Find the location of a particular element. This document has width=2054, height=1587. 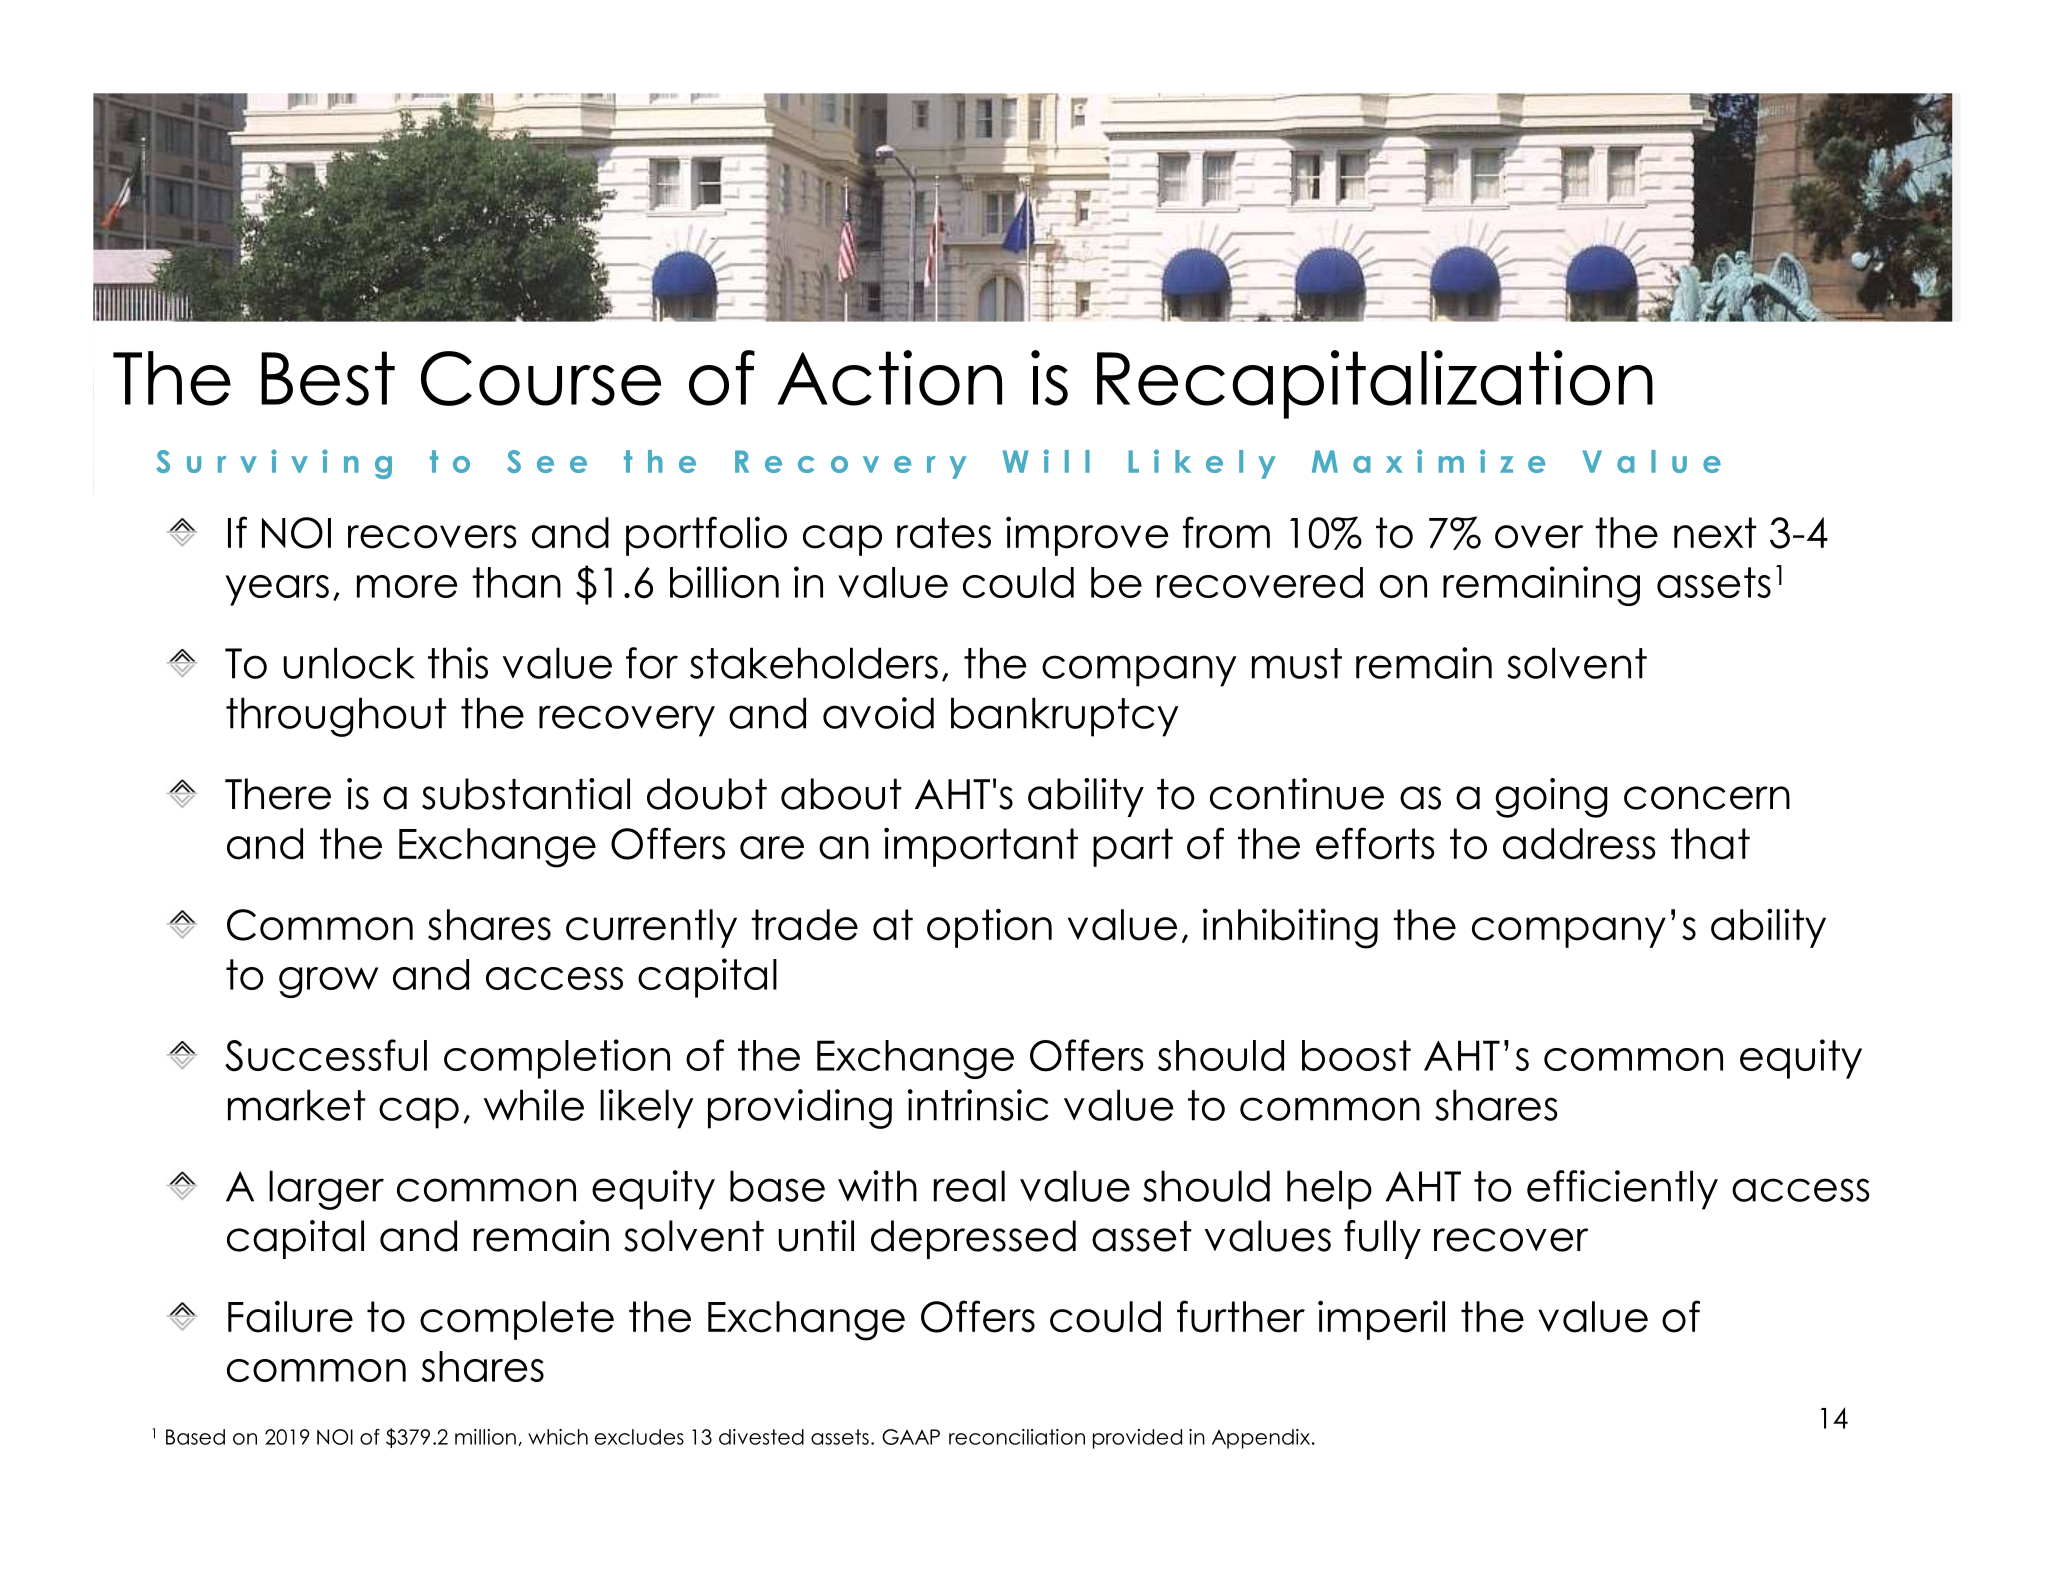

boost is located at coordinates (1356, 1055).
